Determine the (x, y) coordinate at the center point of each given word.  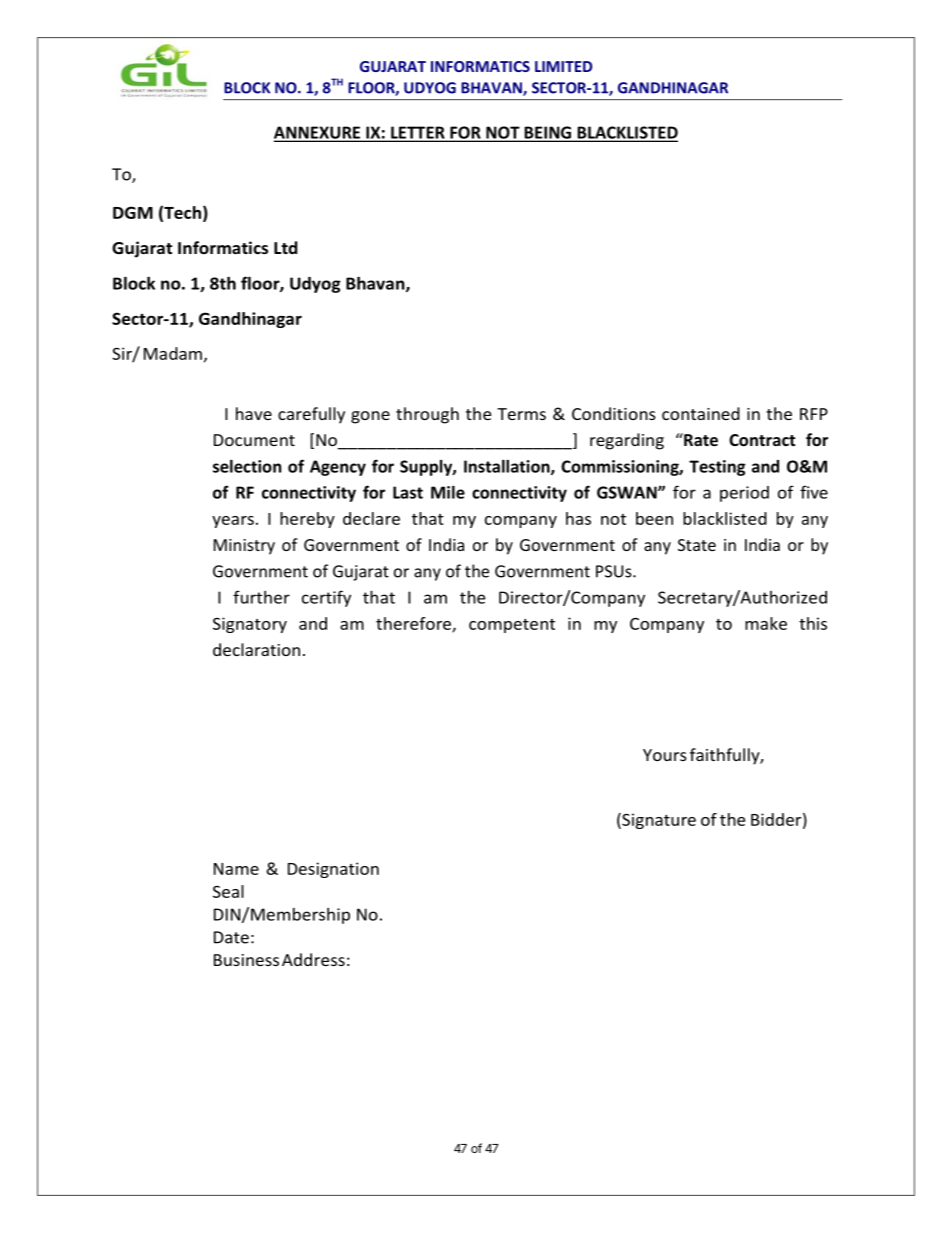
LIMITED (563, 66)
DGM (133, 212)
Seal (228, 891)
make (766, 623)
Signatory (250, 625)
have (254, 413)
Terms (521, 414)
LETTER (418, 133)
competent (512, 626)
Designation (333, 870)
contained (701, 413)
